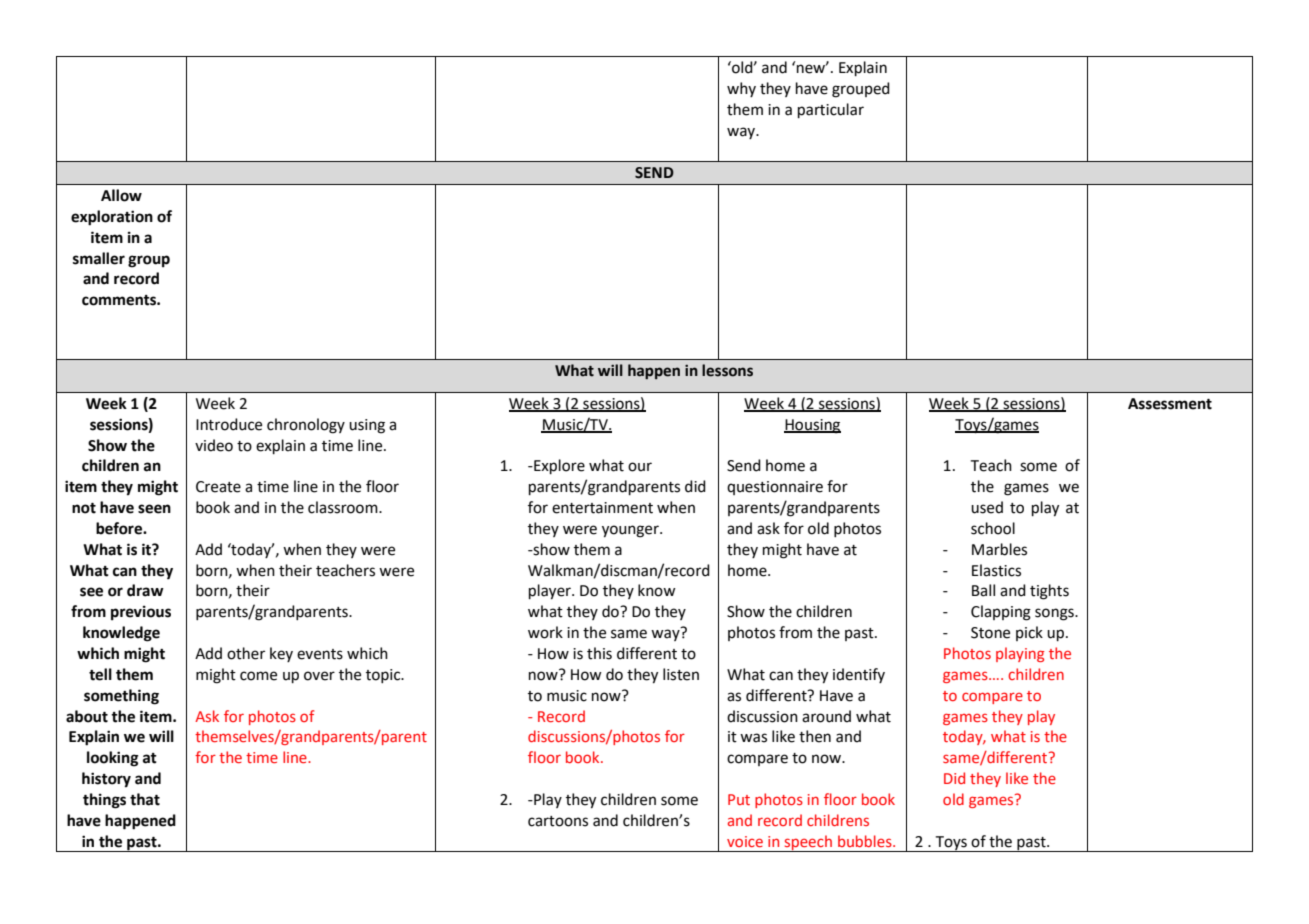  What do you see at coordinates (640, 467) in the screenshot?
I see `our` at bounding box center [640, 467].
